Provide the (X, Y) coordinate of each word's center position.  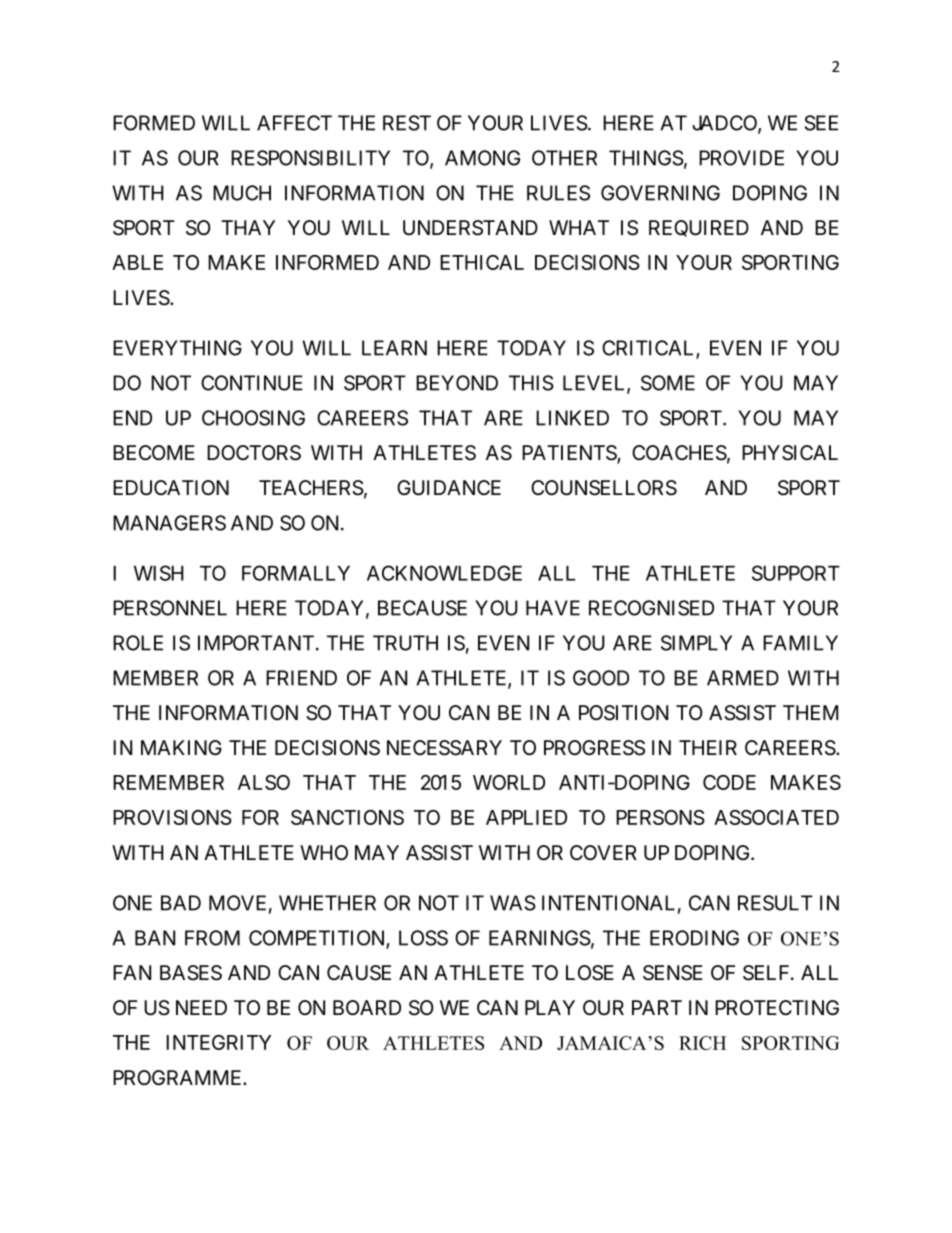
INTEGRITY (218, 1042)
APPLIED (526, 817)
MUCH (242, 193)
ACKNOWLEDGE (444, 573)
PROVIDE (741, 158)
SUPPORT (796, 573)
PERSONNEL (170, 608)
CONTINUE (252, 383)
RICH (702, 1043)
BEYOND (457, 383)
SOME (668, 383)
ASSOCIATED (776, 817)
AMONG (482, 158)
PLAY (550, 1007)
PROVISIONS (172, 817)
